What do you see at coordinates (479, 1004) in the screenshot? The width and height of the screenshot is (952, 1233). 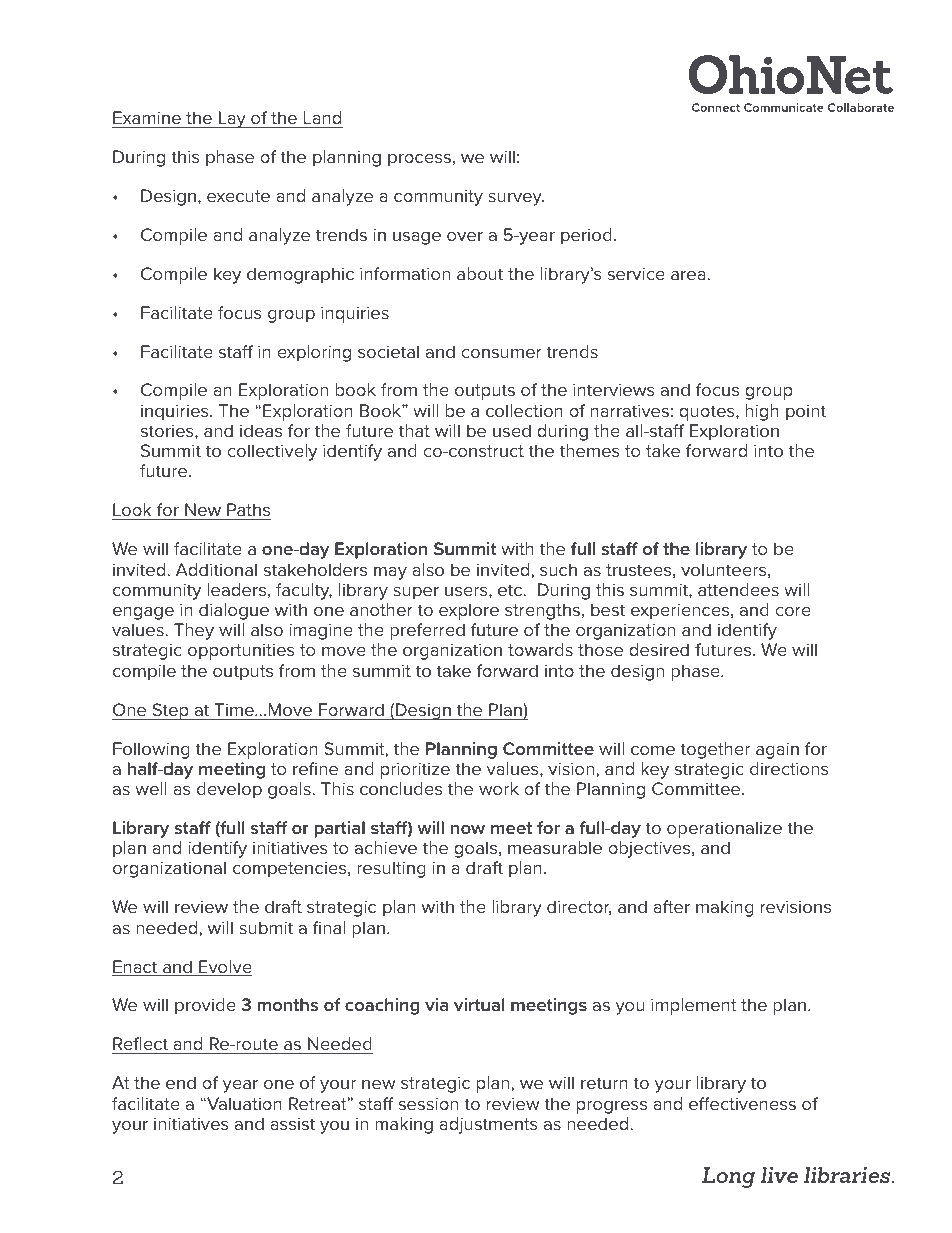 I see `virtual` at bounding box center [479, 1004].
